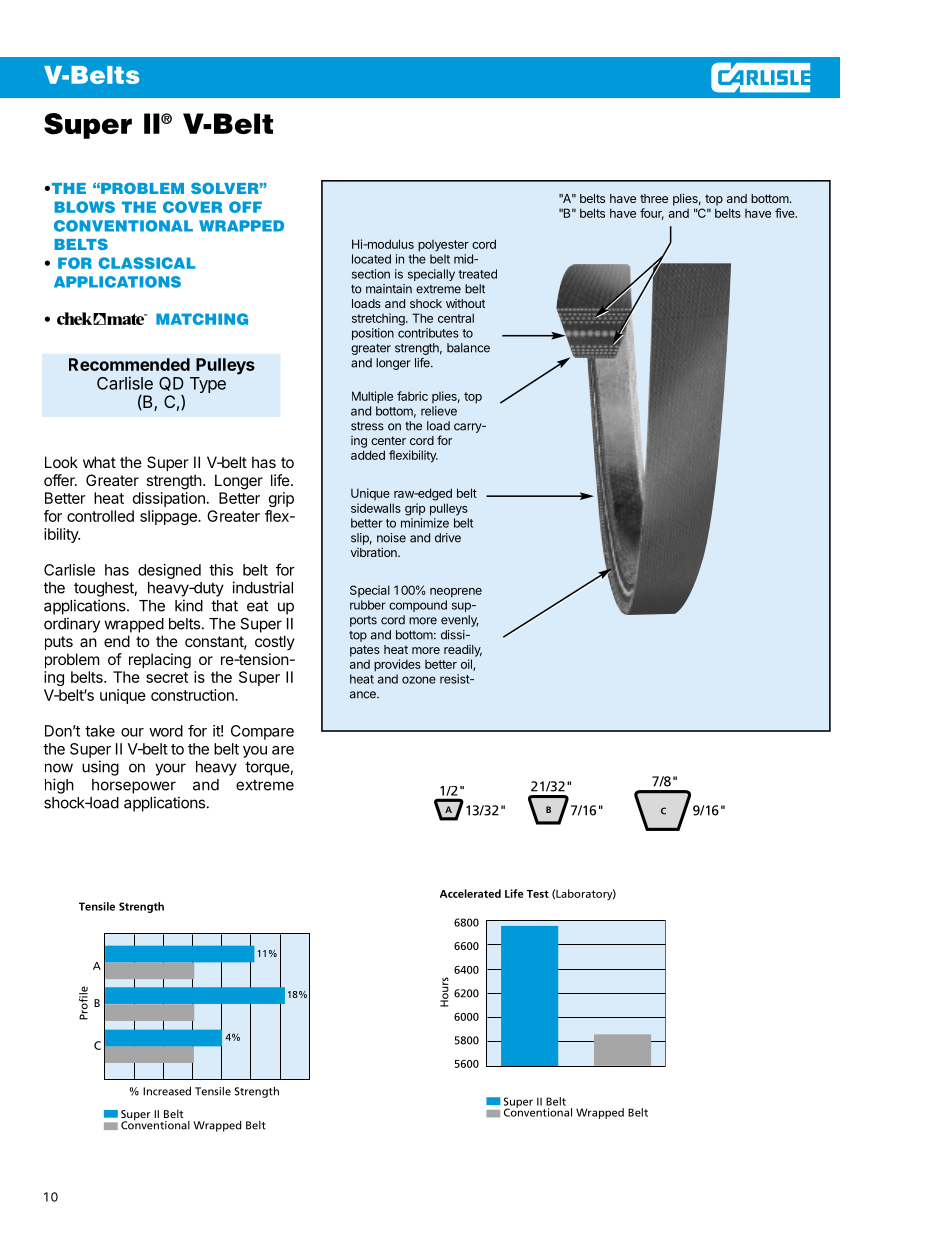 This document has height=1233, width=952. I want to click on your, so click(170, 769).
